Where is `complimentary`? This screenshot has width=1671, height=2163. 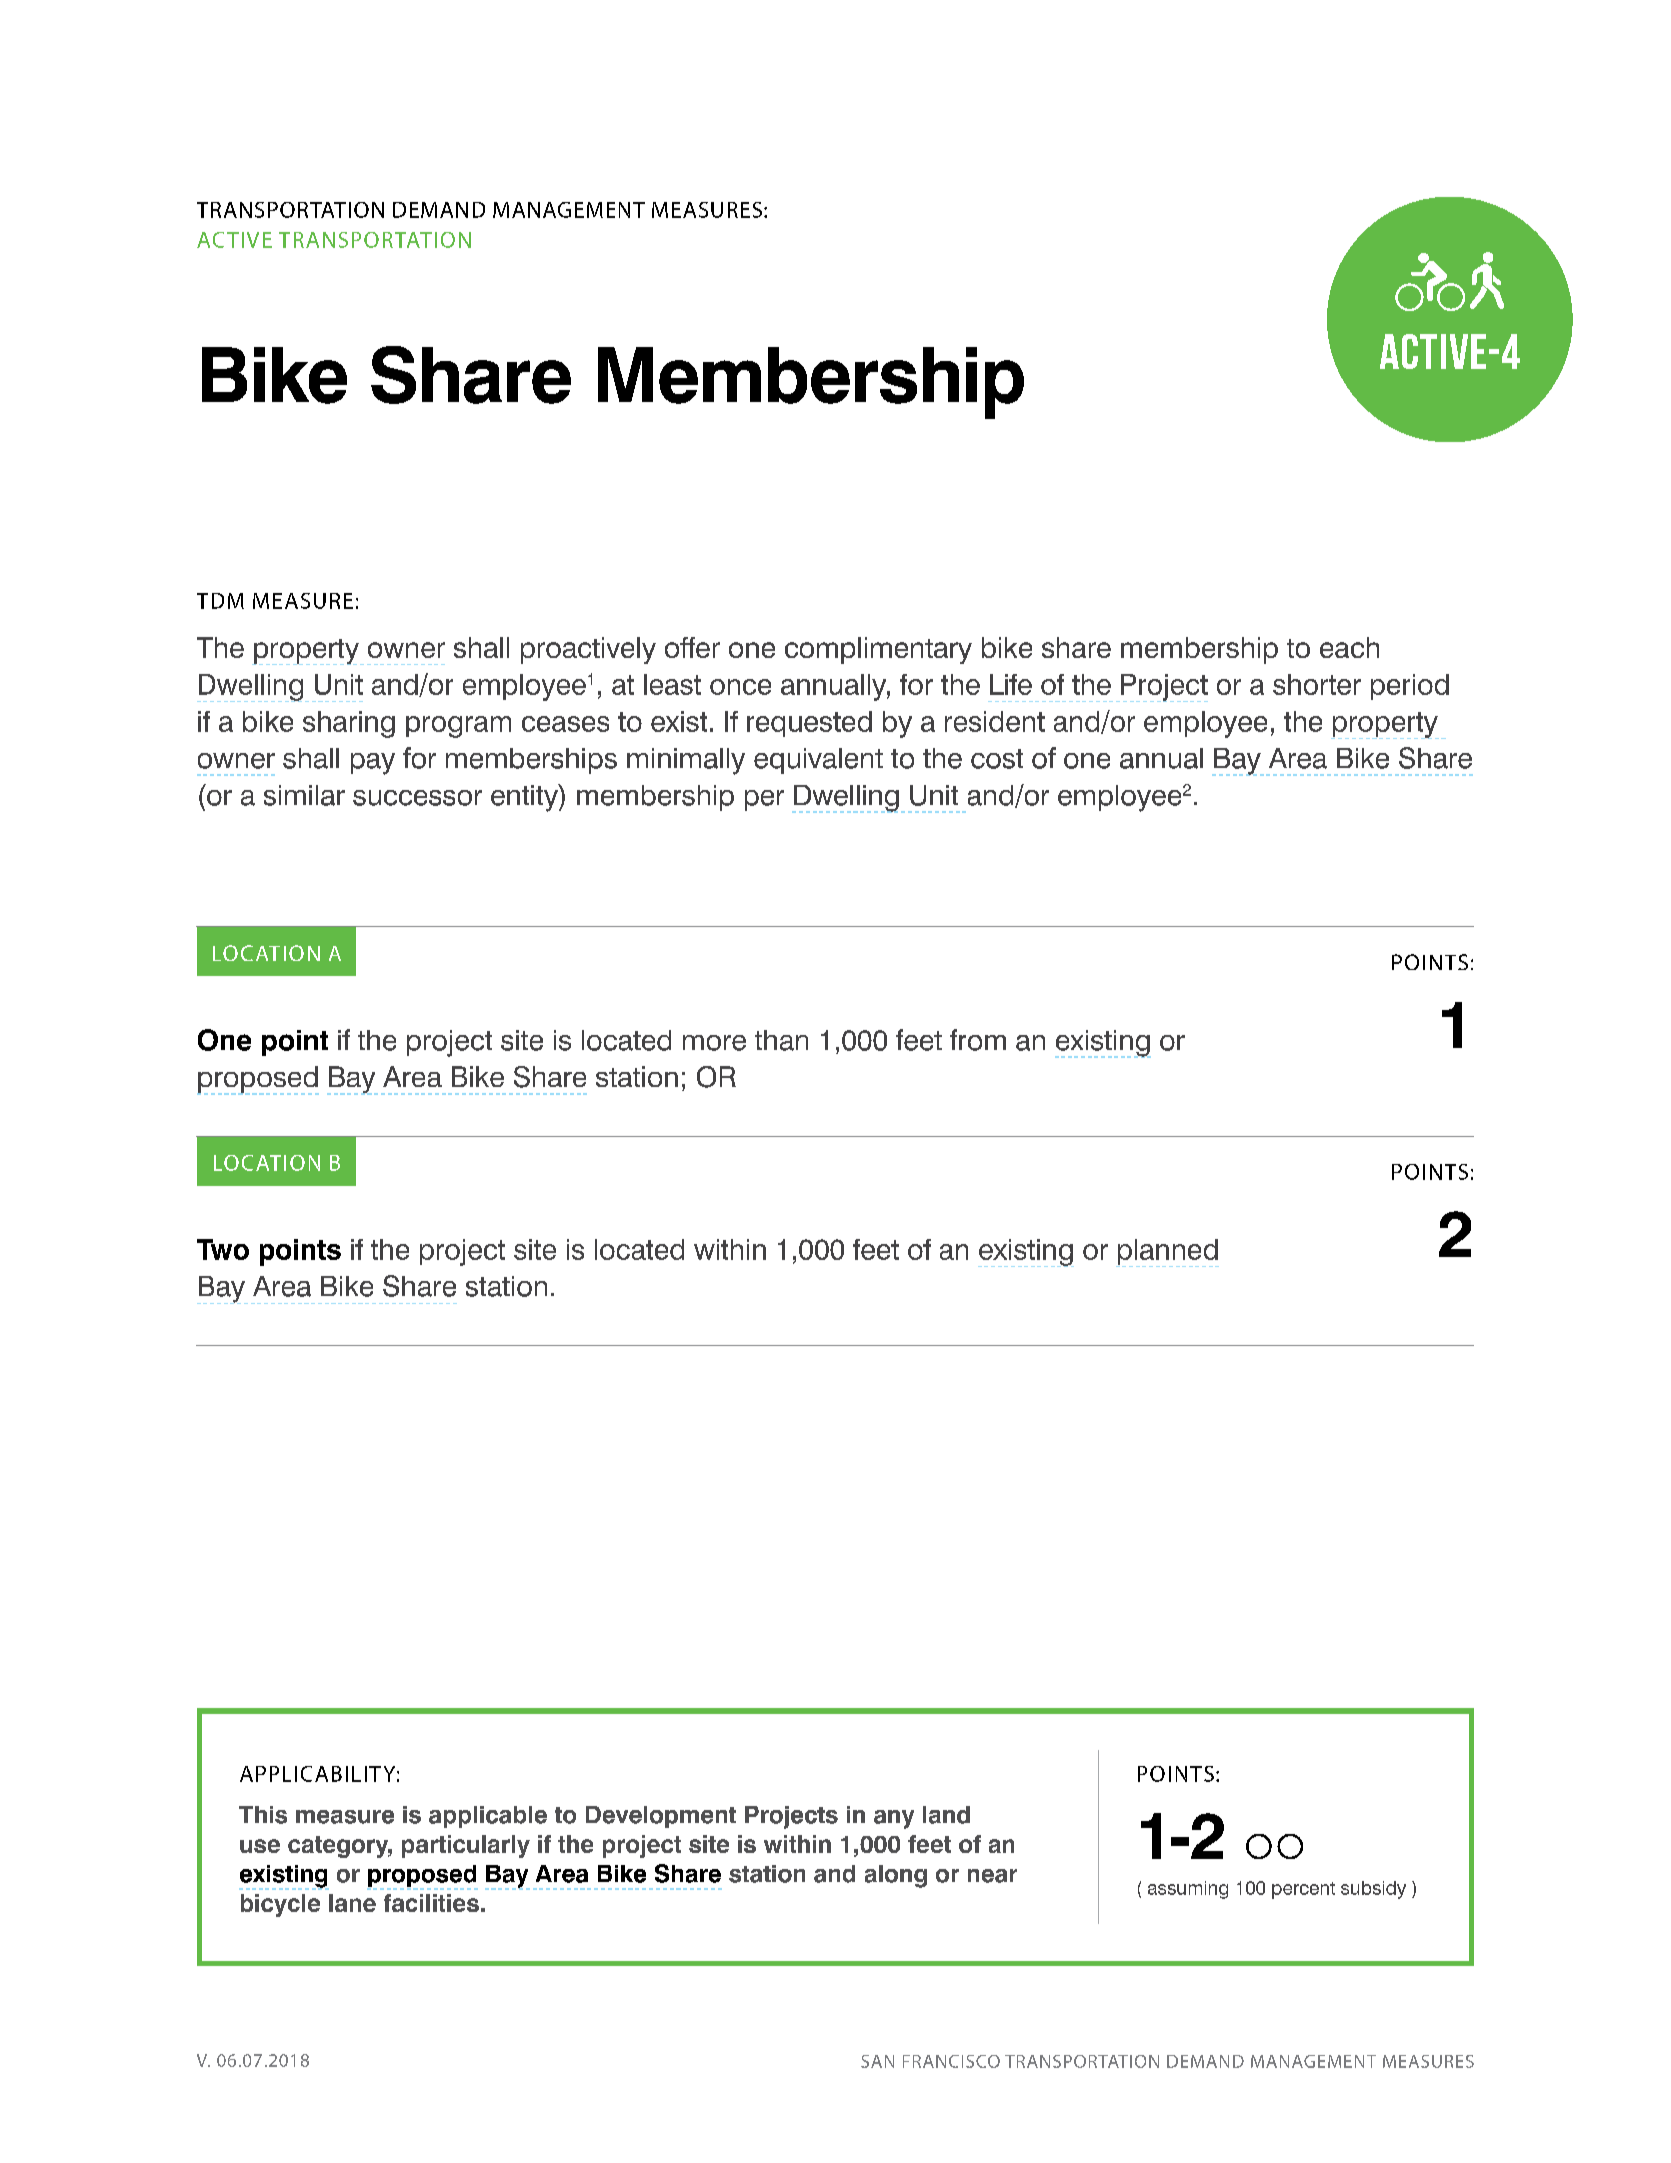
complimentary is located at coordinates (878, 650).
